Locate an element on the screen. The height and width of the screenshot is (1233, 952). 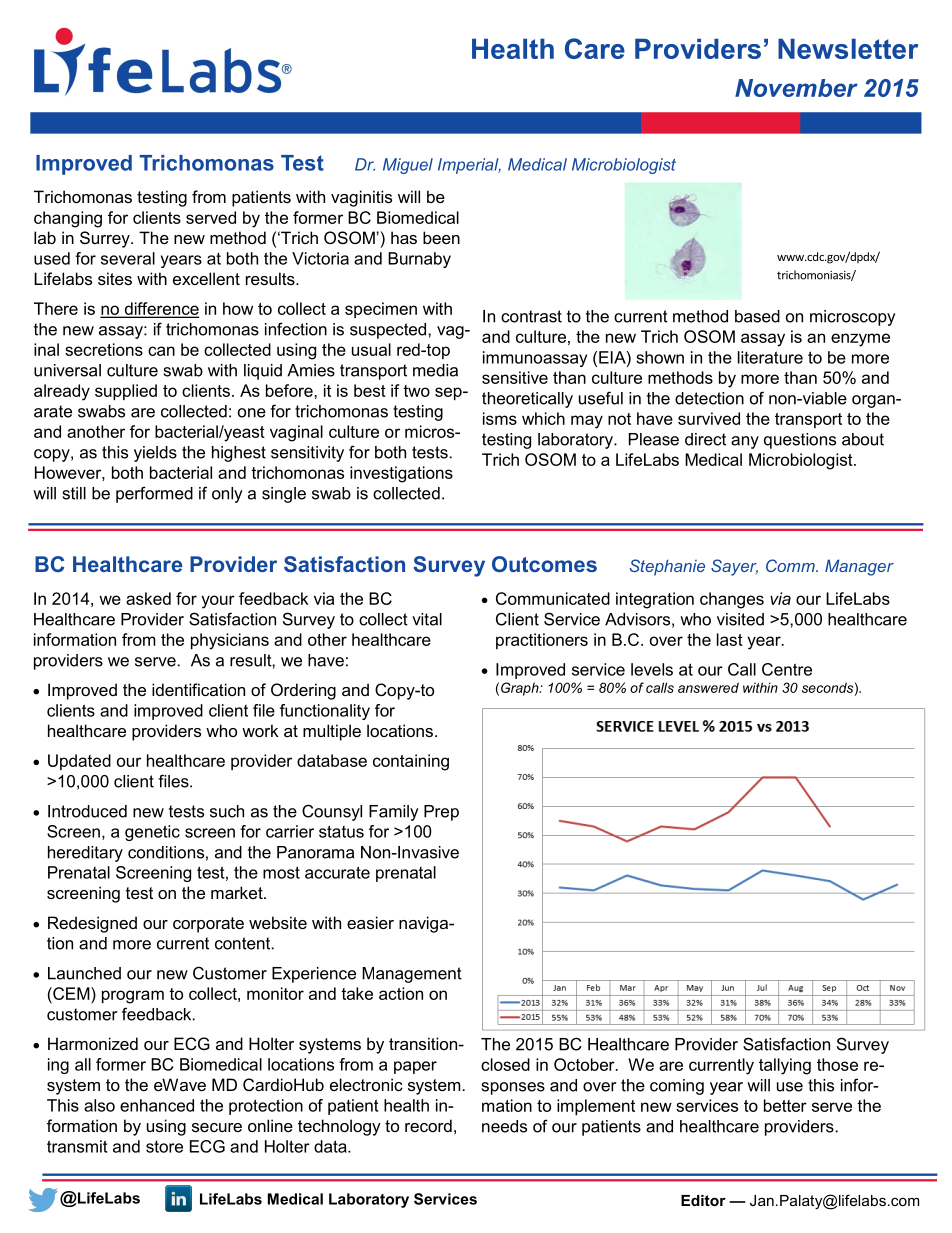
Imperial is located at coordinates (469, 166).
